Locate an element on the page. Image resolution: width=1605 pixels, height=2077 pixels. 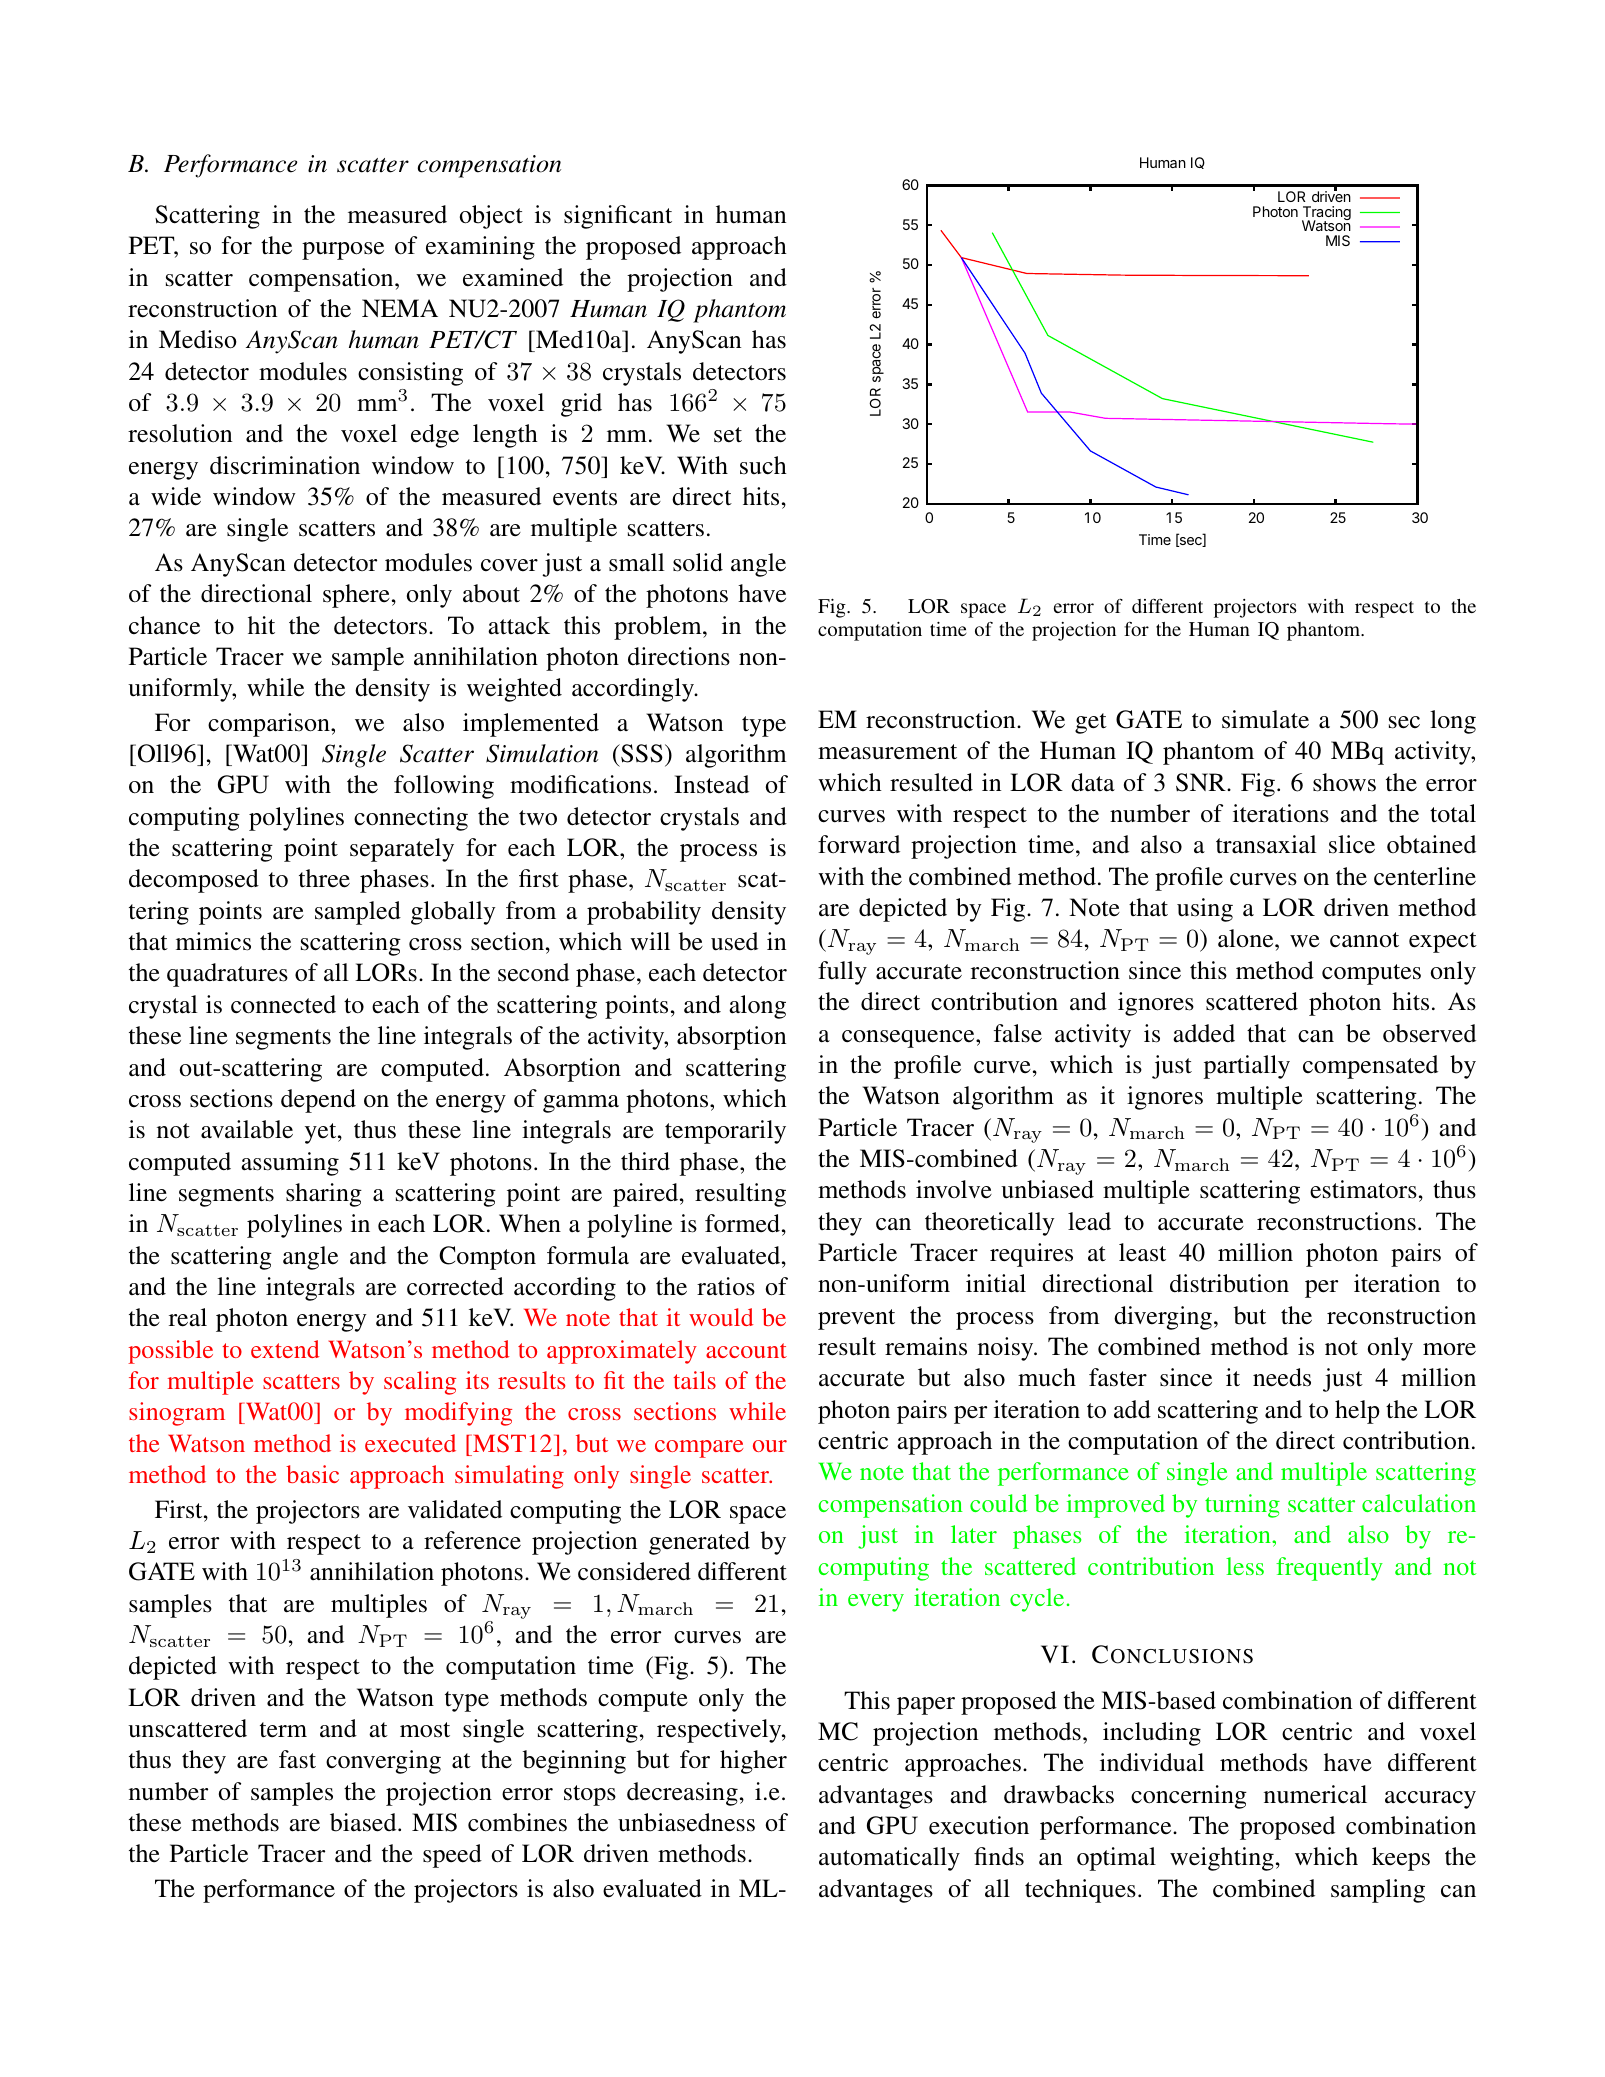
such is located at coordinates (763, 465).
